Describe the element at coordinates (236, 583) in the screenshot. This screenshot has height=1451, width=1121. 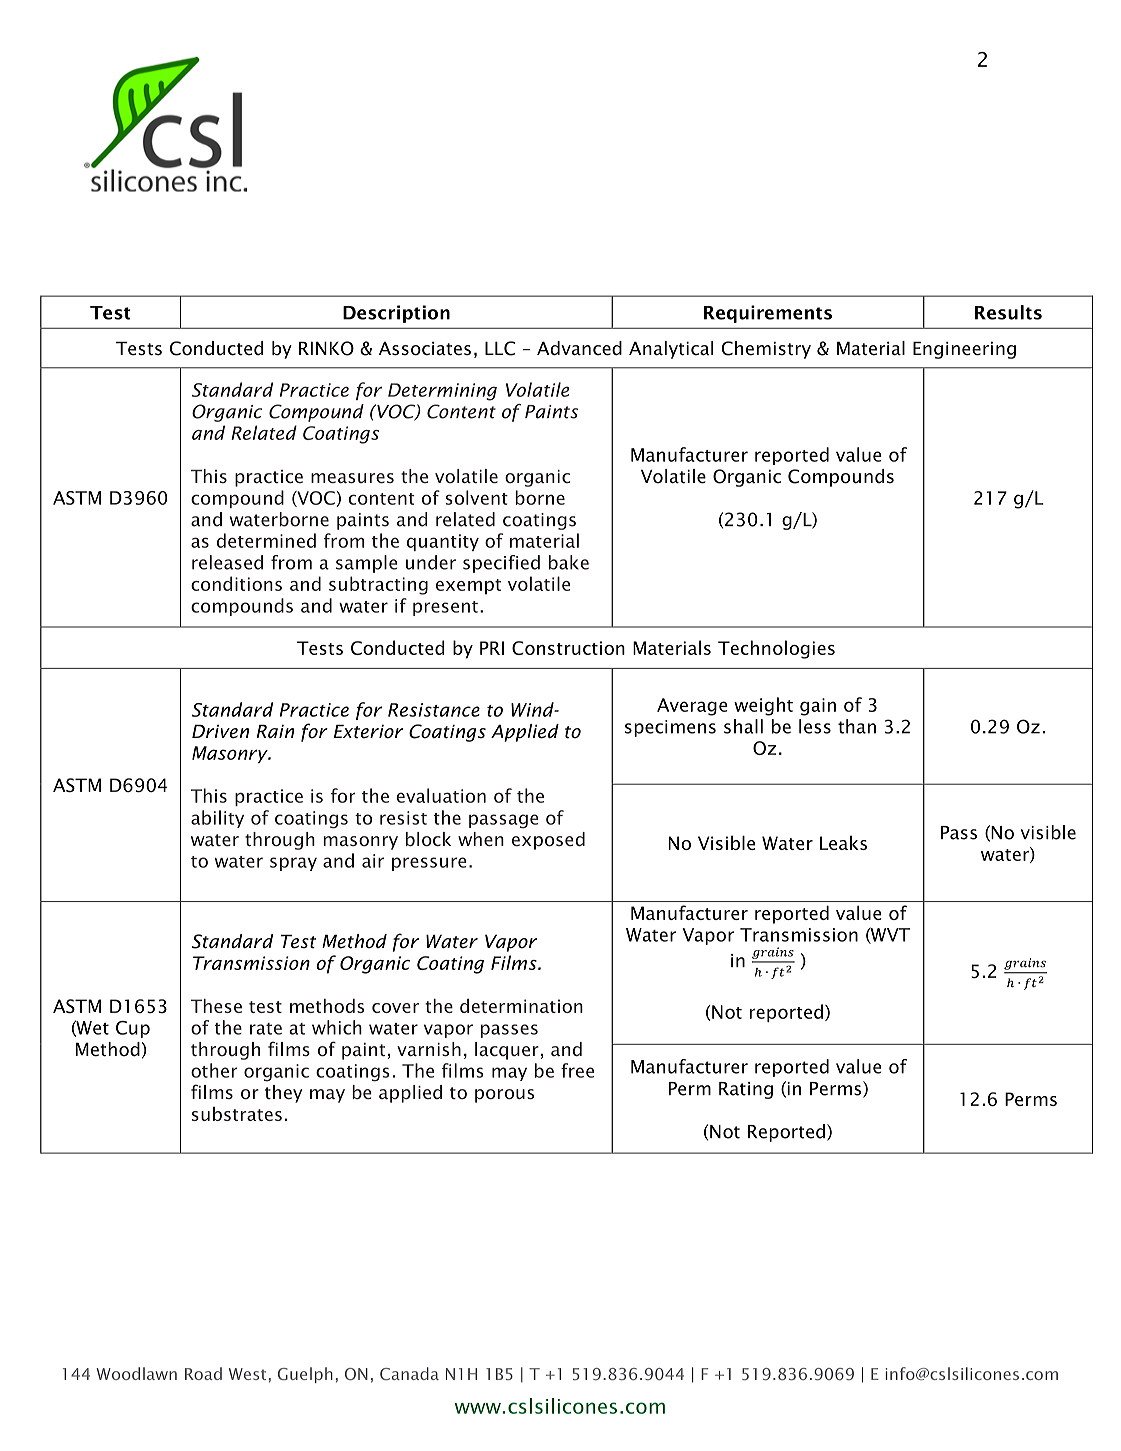
I see `conditions` at that location.
